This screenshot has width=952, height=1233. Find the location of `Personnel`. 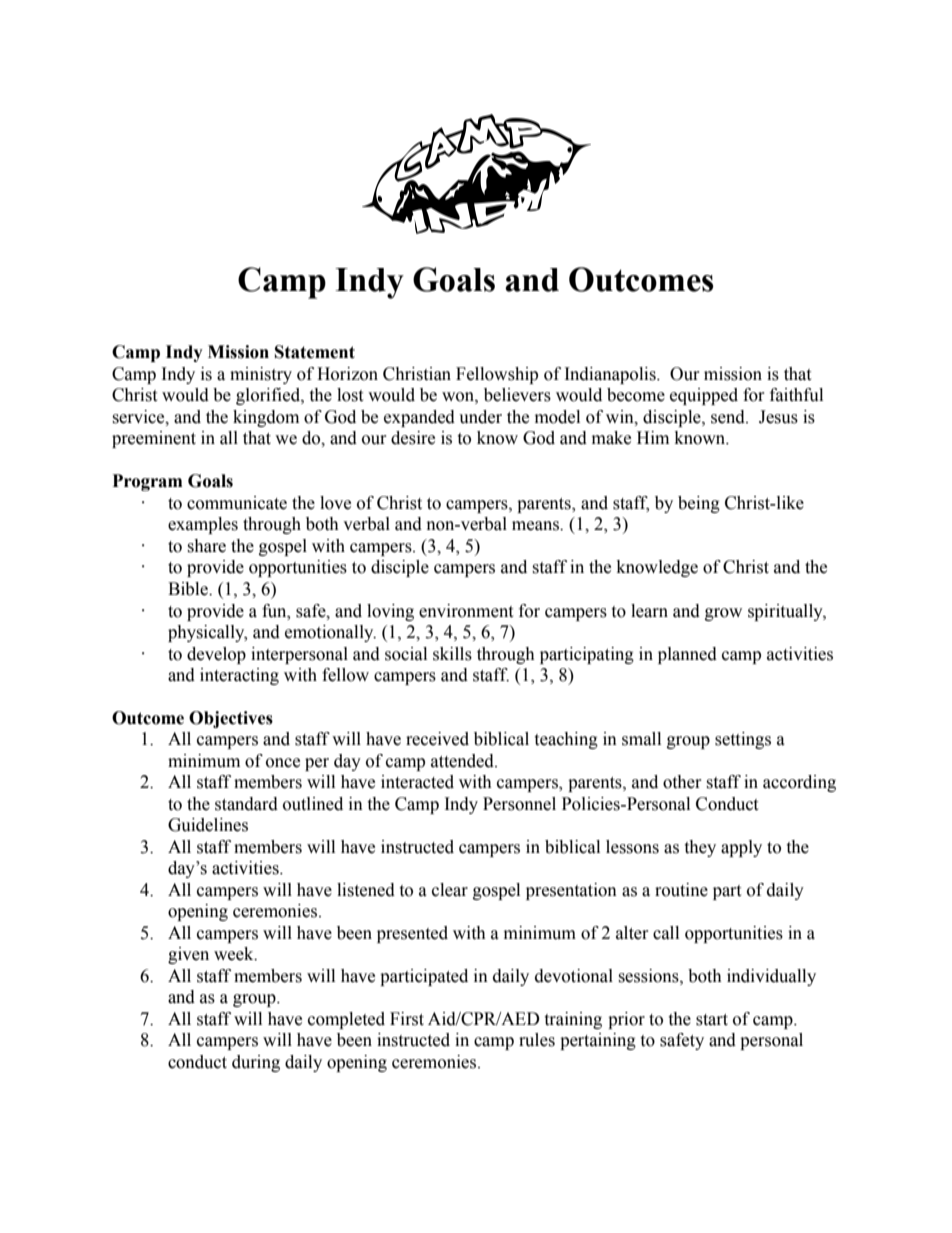

Personnel is located at coordinates (519, 804).
